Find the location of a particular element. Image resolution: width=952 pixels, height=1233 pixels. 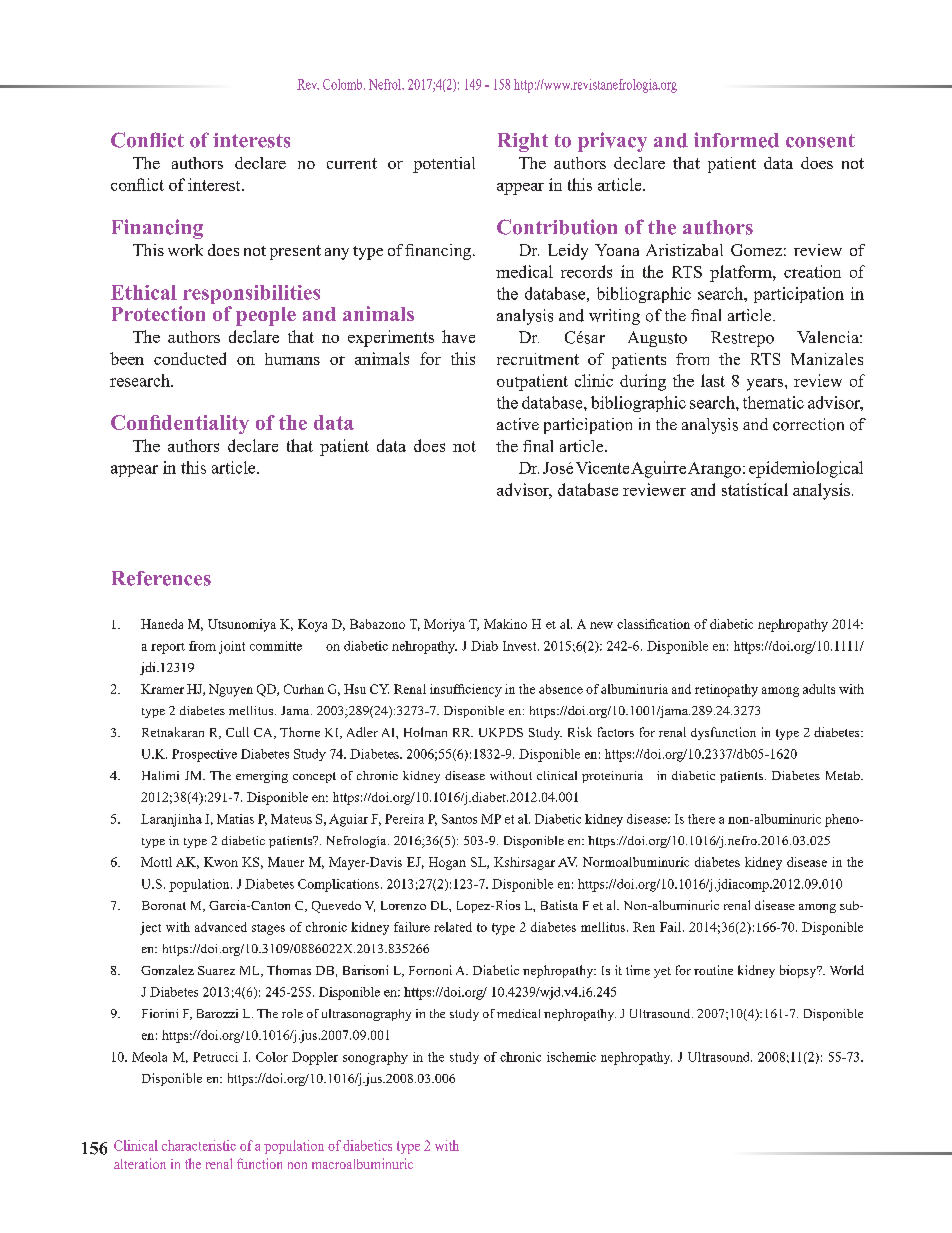

retinopathy is located at coordinates (726, 690).
